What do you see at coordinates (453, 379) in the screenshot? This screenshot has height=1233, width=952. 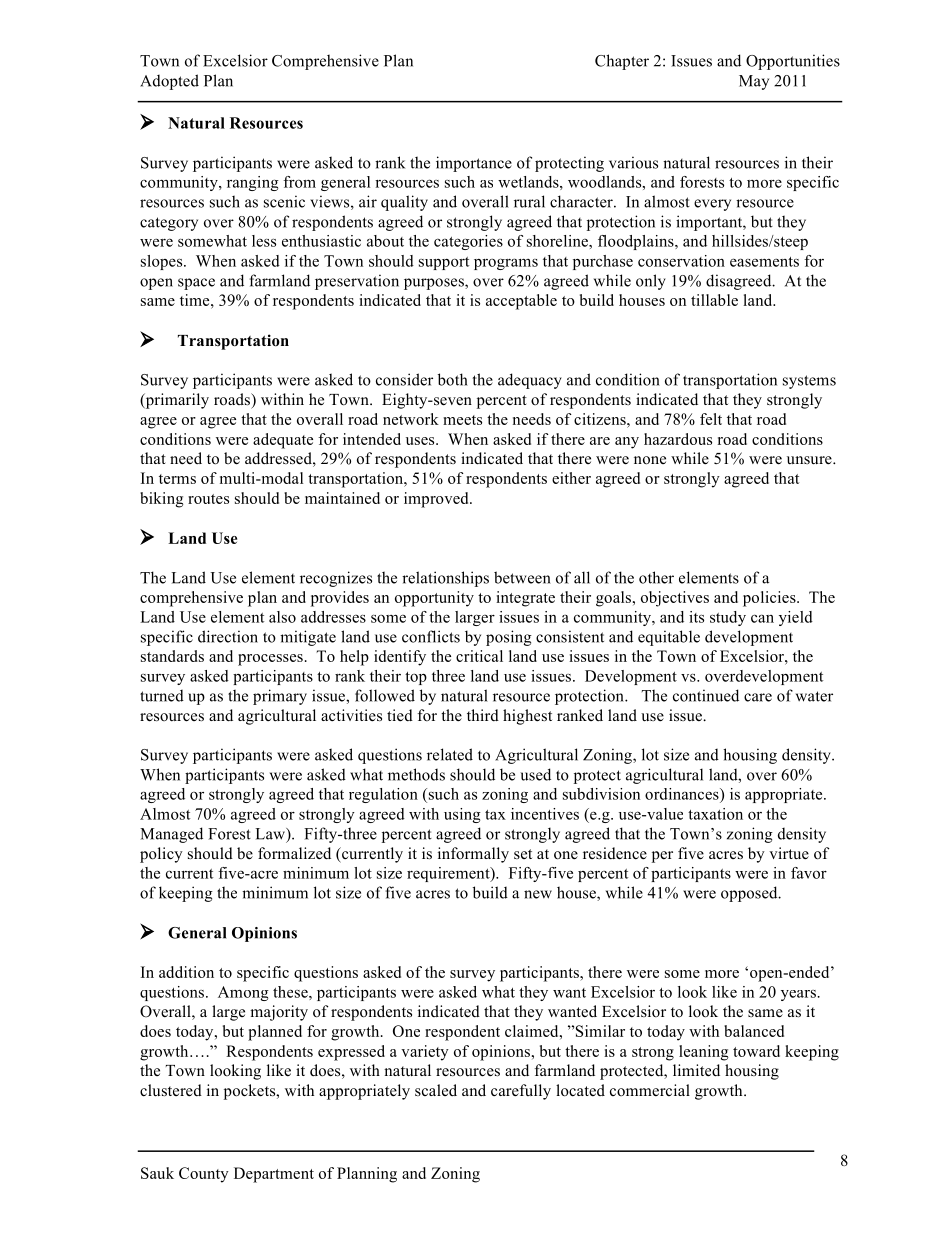 I see `both` at bounding box center [453, 379].
